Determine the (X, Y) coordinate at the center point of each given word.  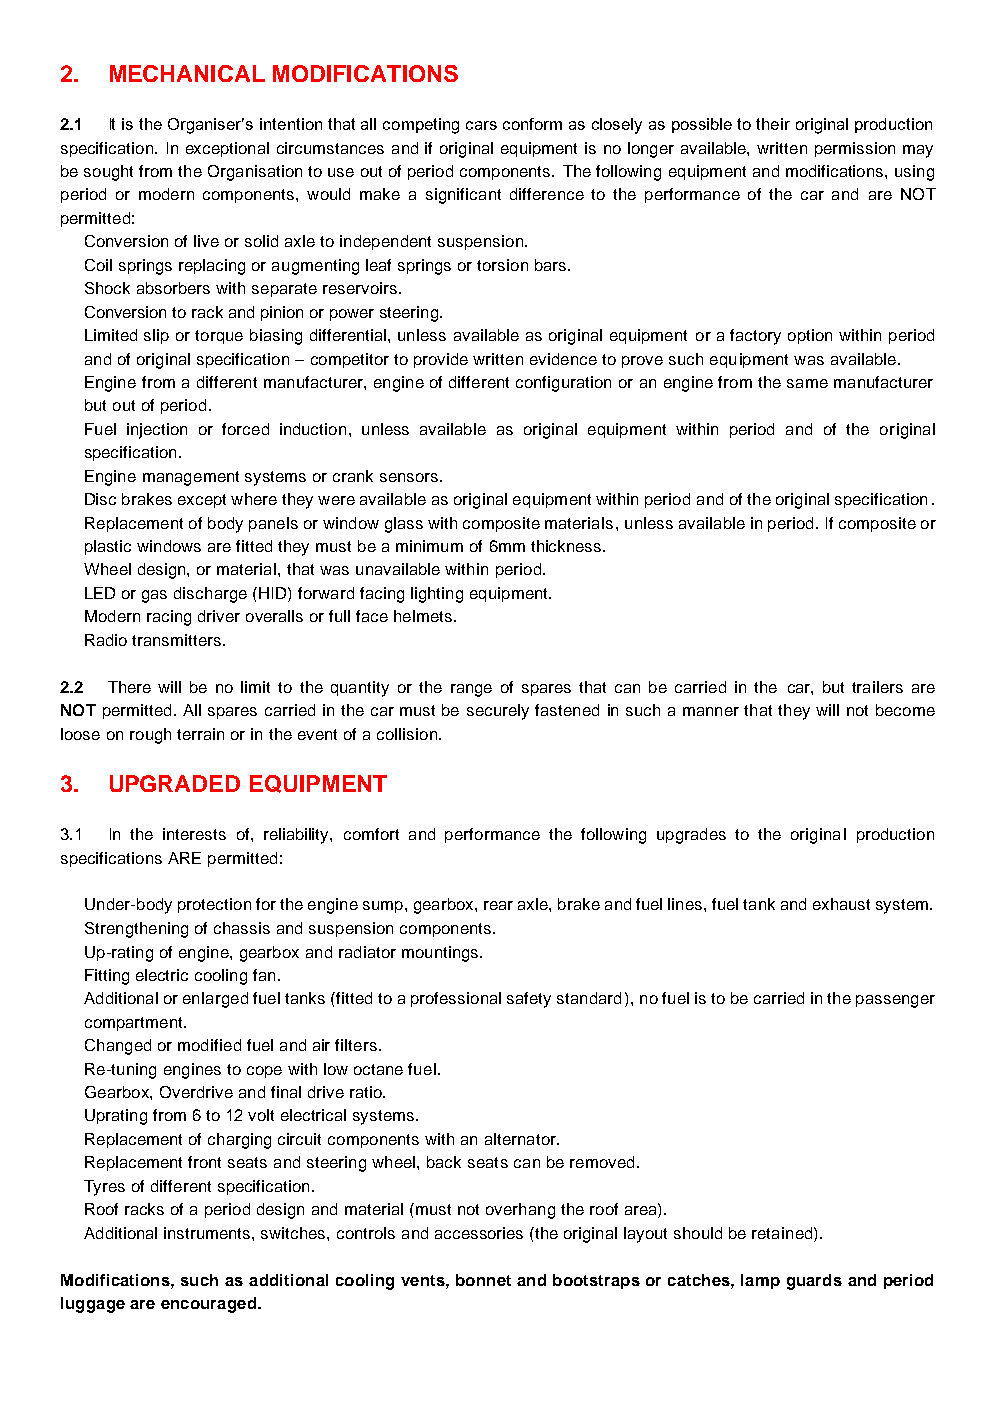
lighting (437, 595)
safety (529, 1000)
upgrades (691, 836)
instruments (208, 1233)
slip (156, 336)
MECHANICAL (187, 73)
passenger (895, 1001)
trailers (877, 687)
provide (441, 360)
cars (481, 125)
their (773, 124)
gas (154, 596)
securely (498, 712)
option (810, 336)
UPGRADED (175, 783)
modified (209, 1045)
